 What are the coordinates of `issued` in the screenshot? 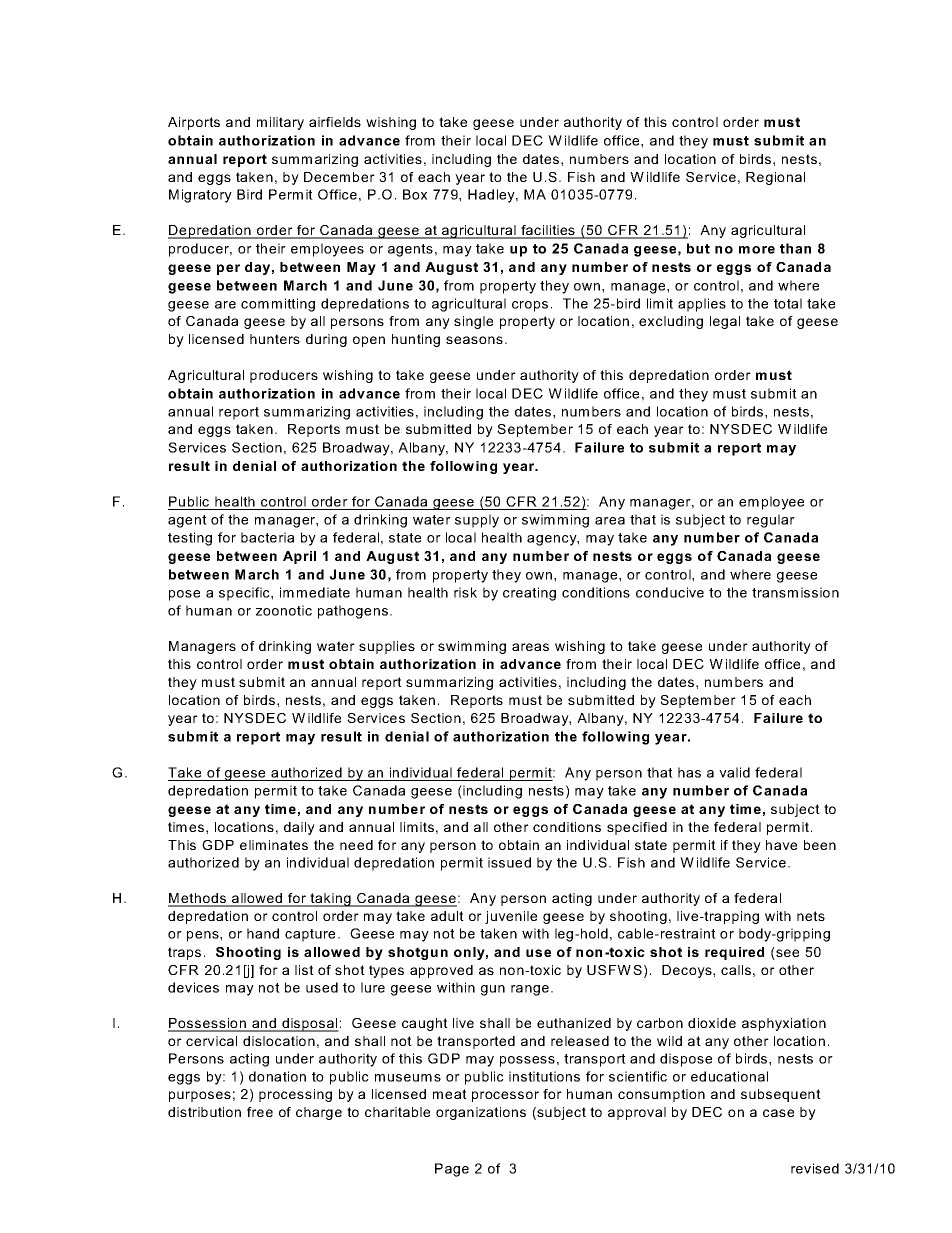 It's located at (509, 862).
